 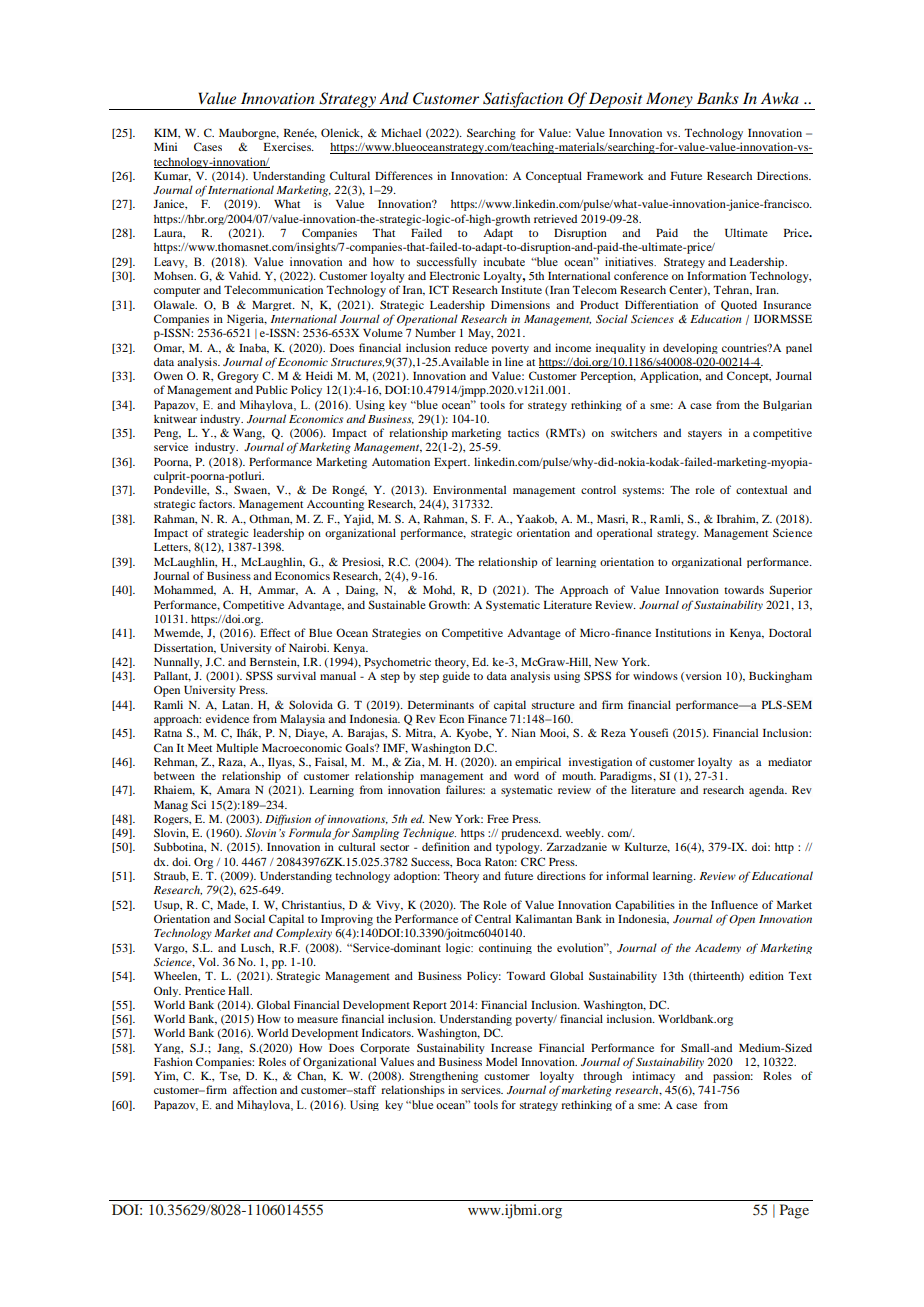 I want to click on factors, so click(x=217, y=503).
